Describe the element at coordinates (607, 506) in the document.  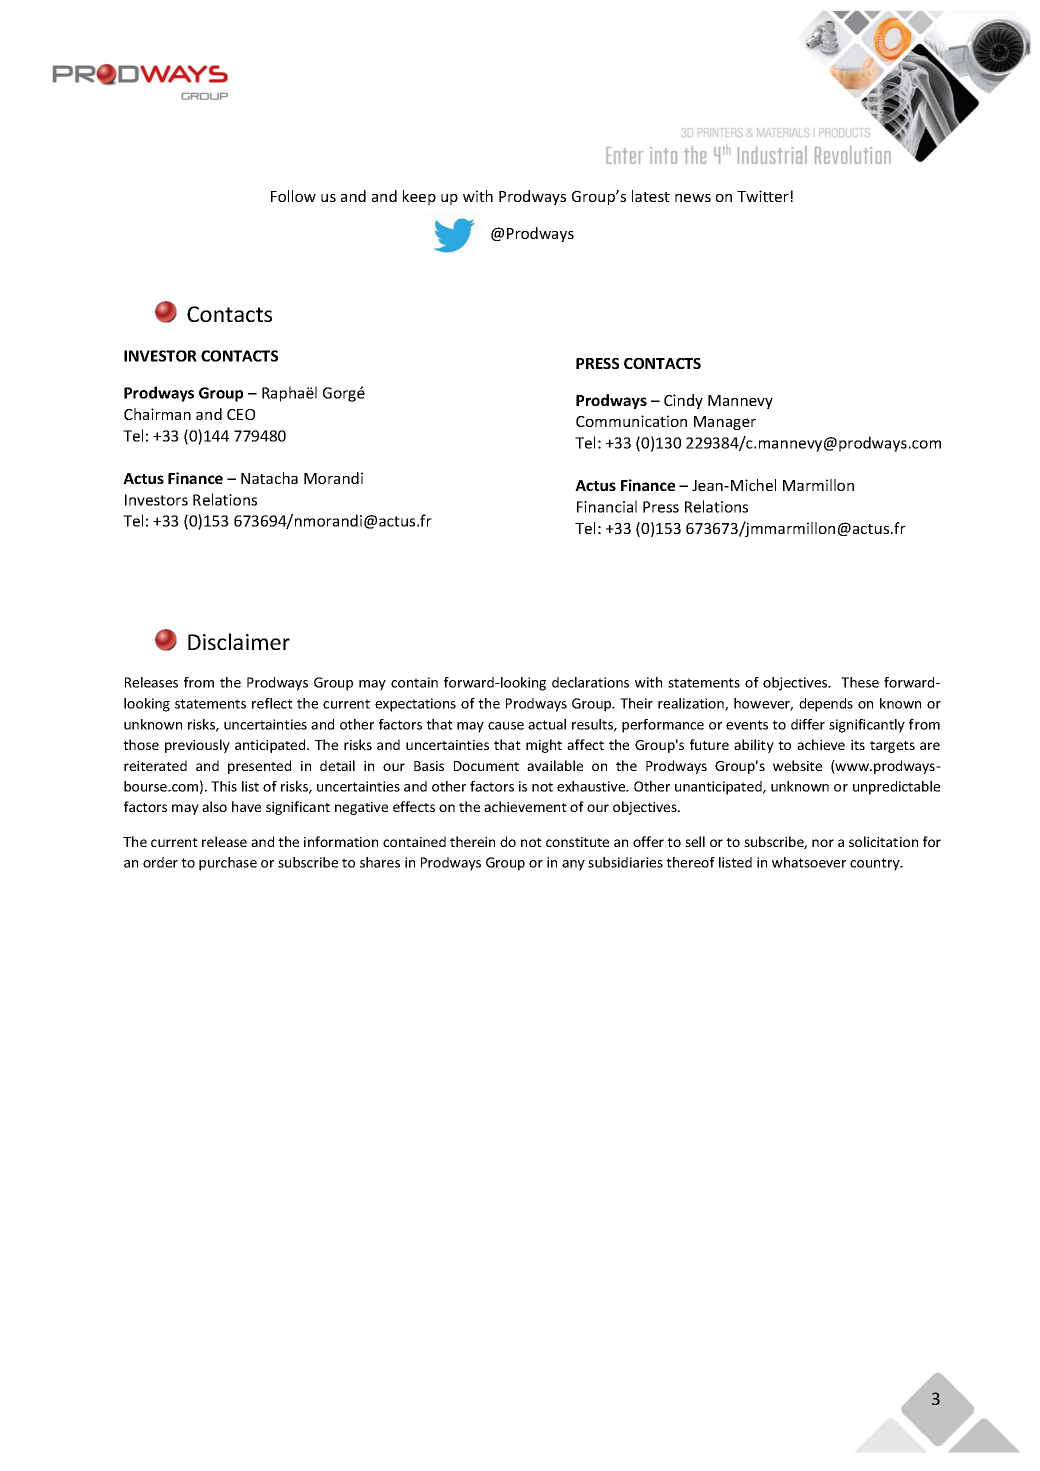
I see `Financial` at that location.
